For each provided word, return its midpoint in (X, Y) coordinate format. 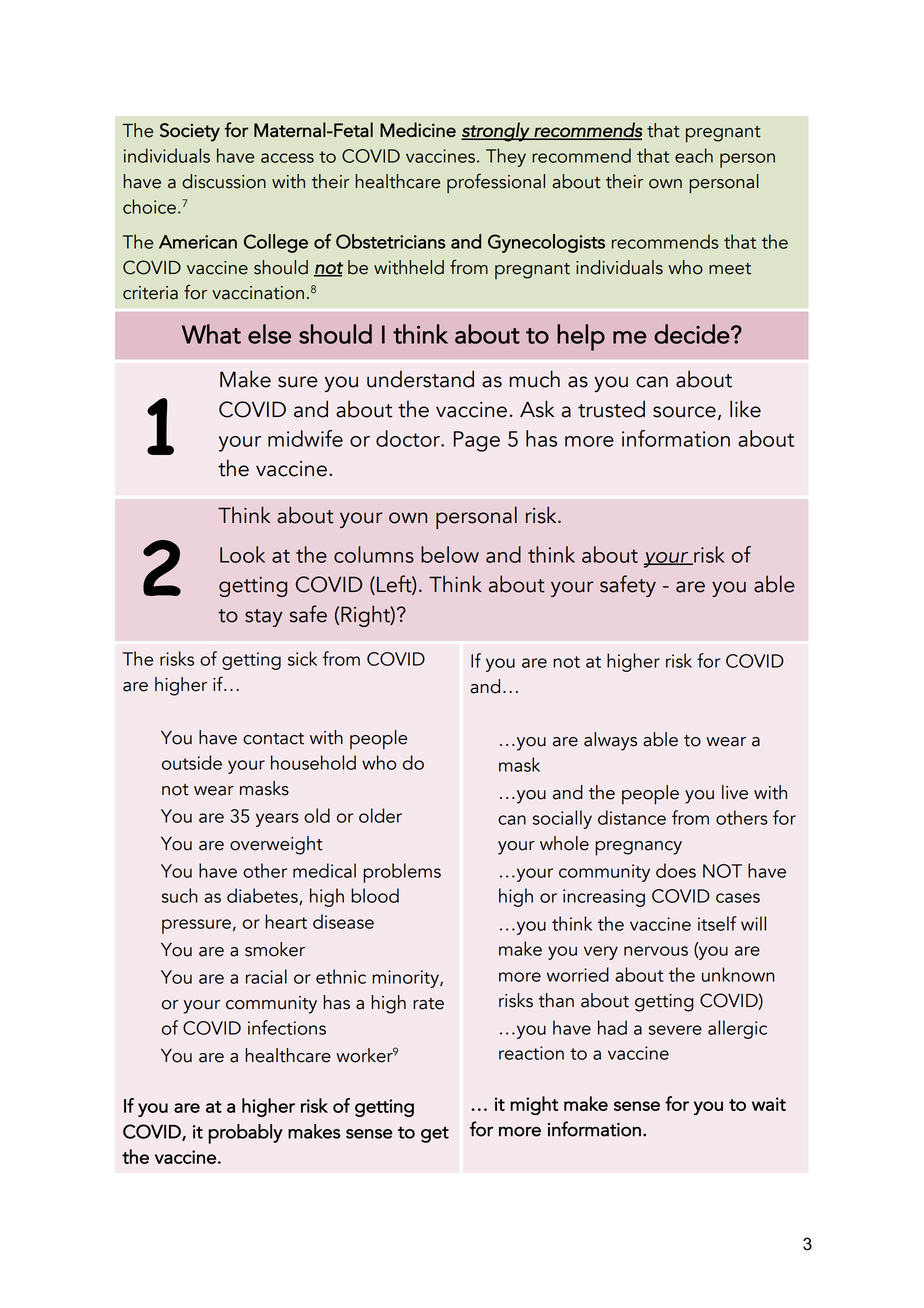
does (676, 870)
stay (264, 618)
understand (420, 379)
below (450, 554)
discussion (224, 181)
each (694, 155)
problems (402, 873)
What (211, 334)
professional (496, 183)
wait (769, 1104)
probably (246, 1134)
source (684, 412)
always (610, 741)
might (534, 1105)
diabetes (263, 896)
